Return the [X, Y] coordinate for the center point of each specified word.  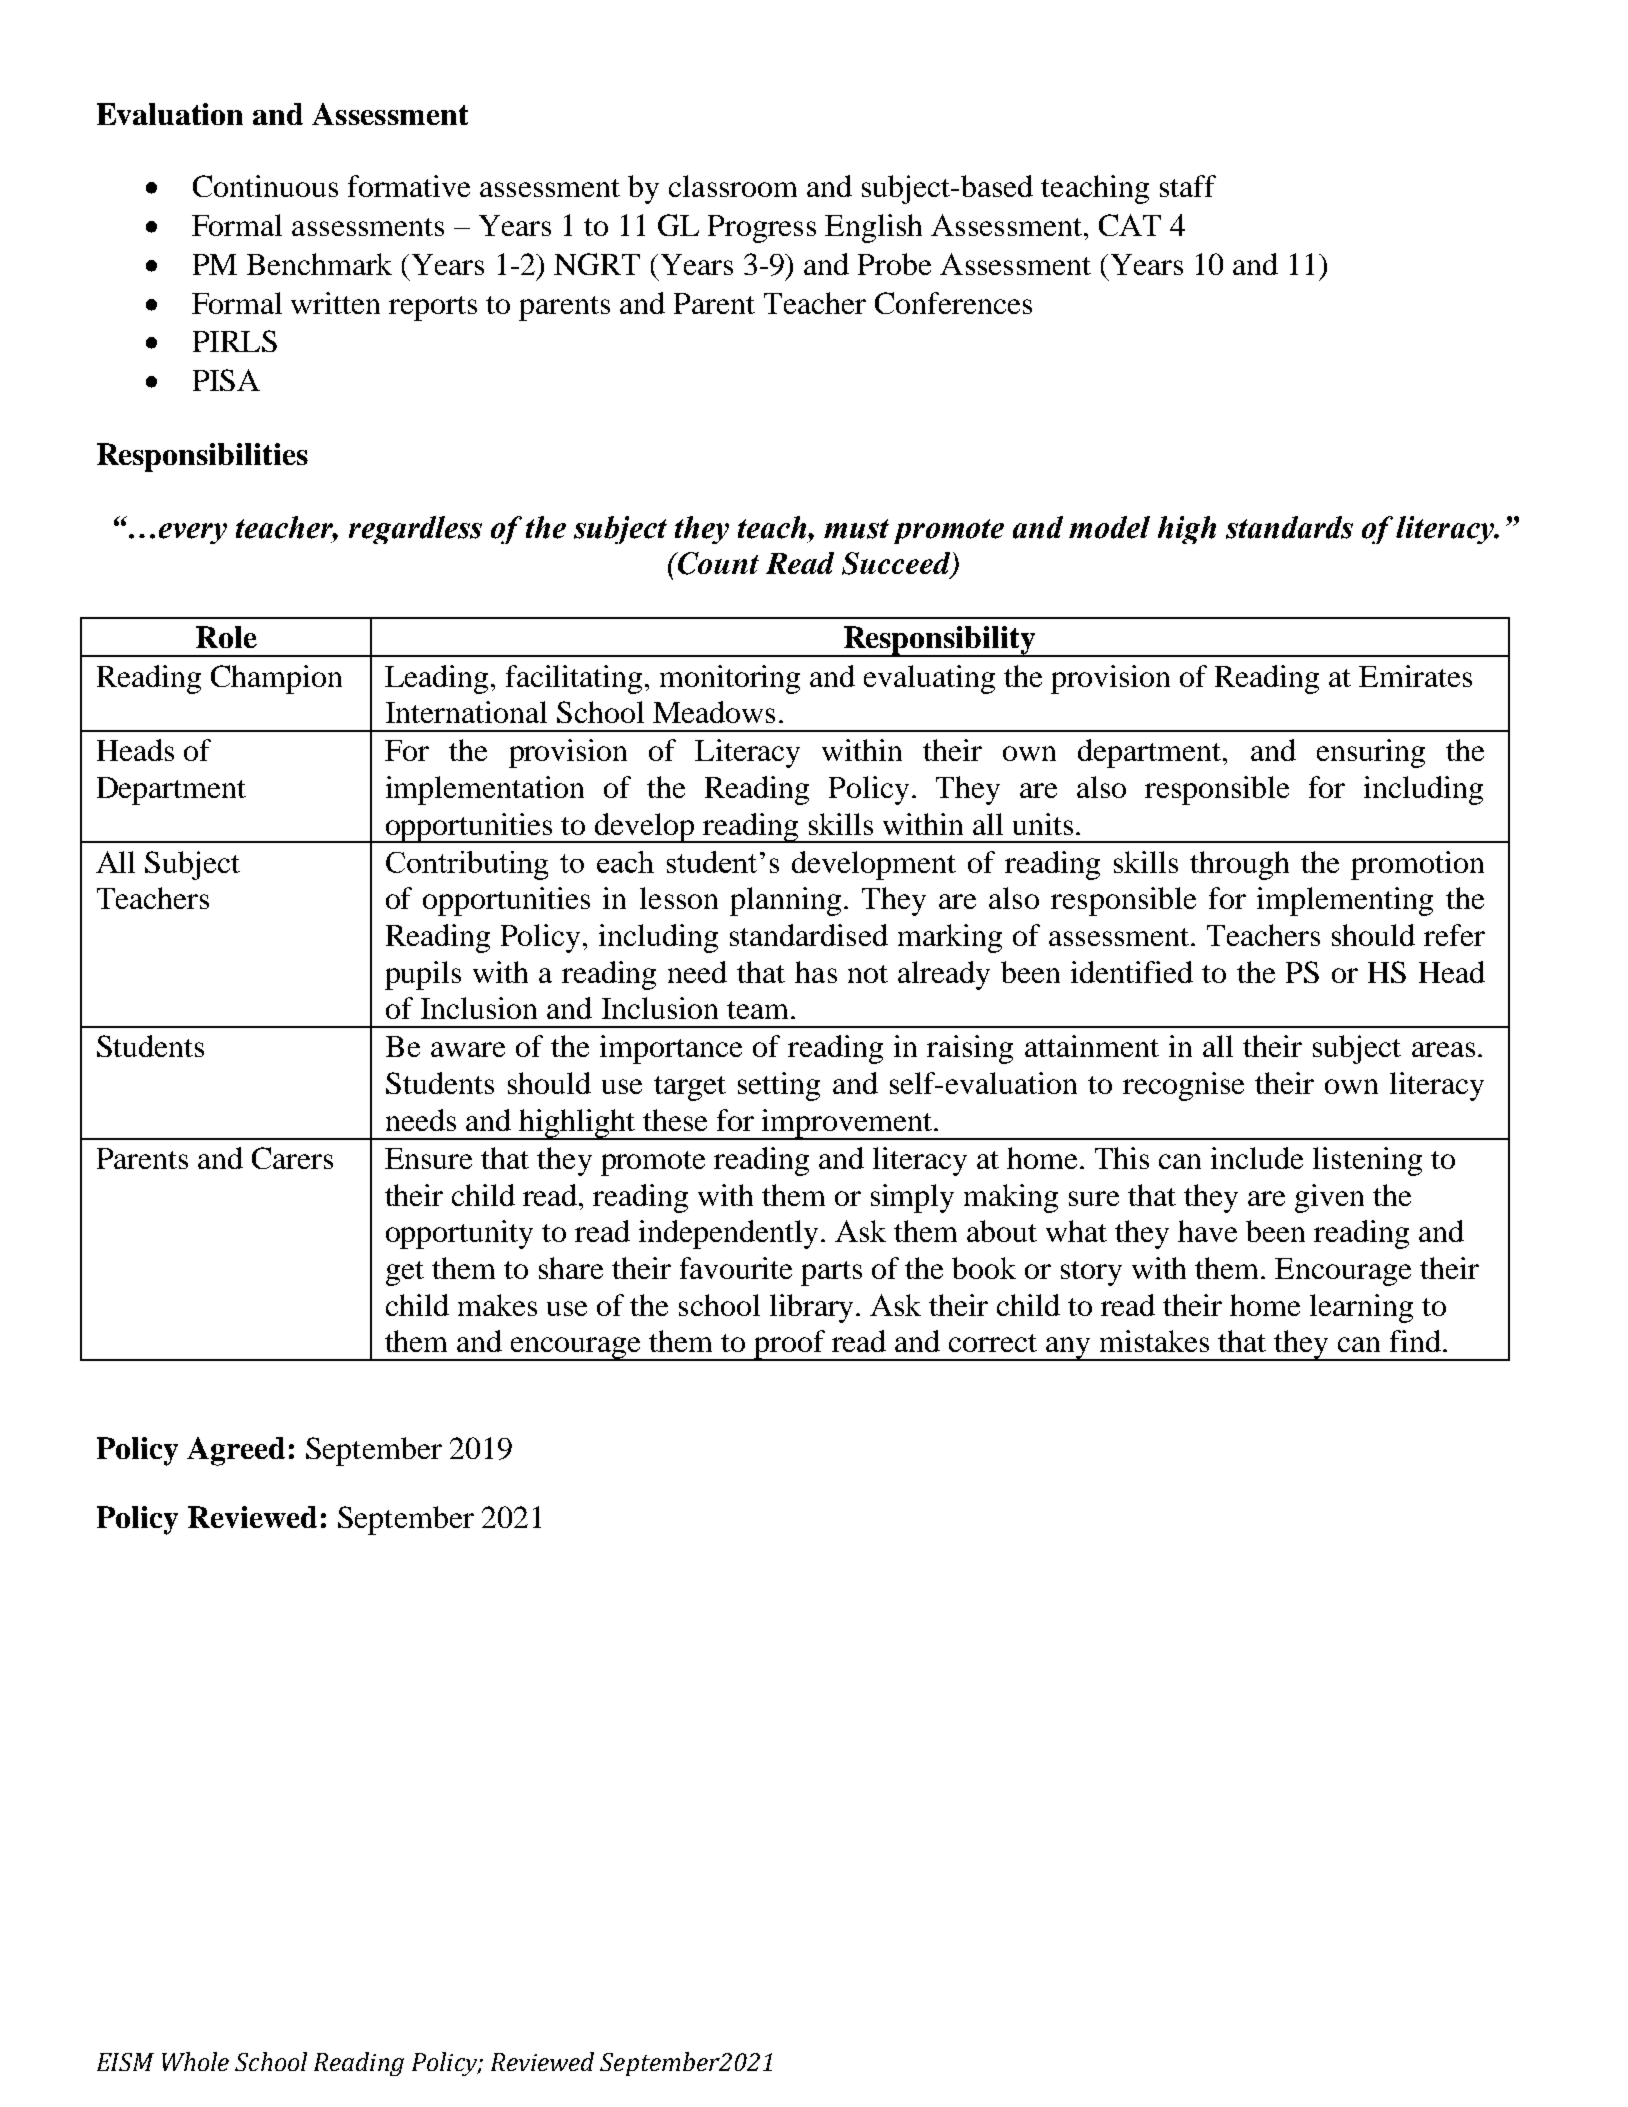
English [873, 228]
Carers [292, 1158]
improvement [847, 1124]
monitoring [730, 679]
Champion [276, 679]
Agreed [236, 1451]
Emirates [1415, 676]
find [1417, 1341]
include [1257, 1158]
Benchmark [319, 264]
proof [790, 1345]
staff [1188, 186]
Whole [195, 2061]
